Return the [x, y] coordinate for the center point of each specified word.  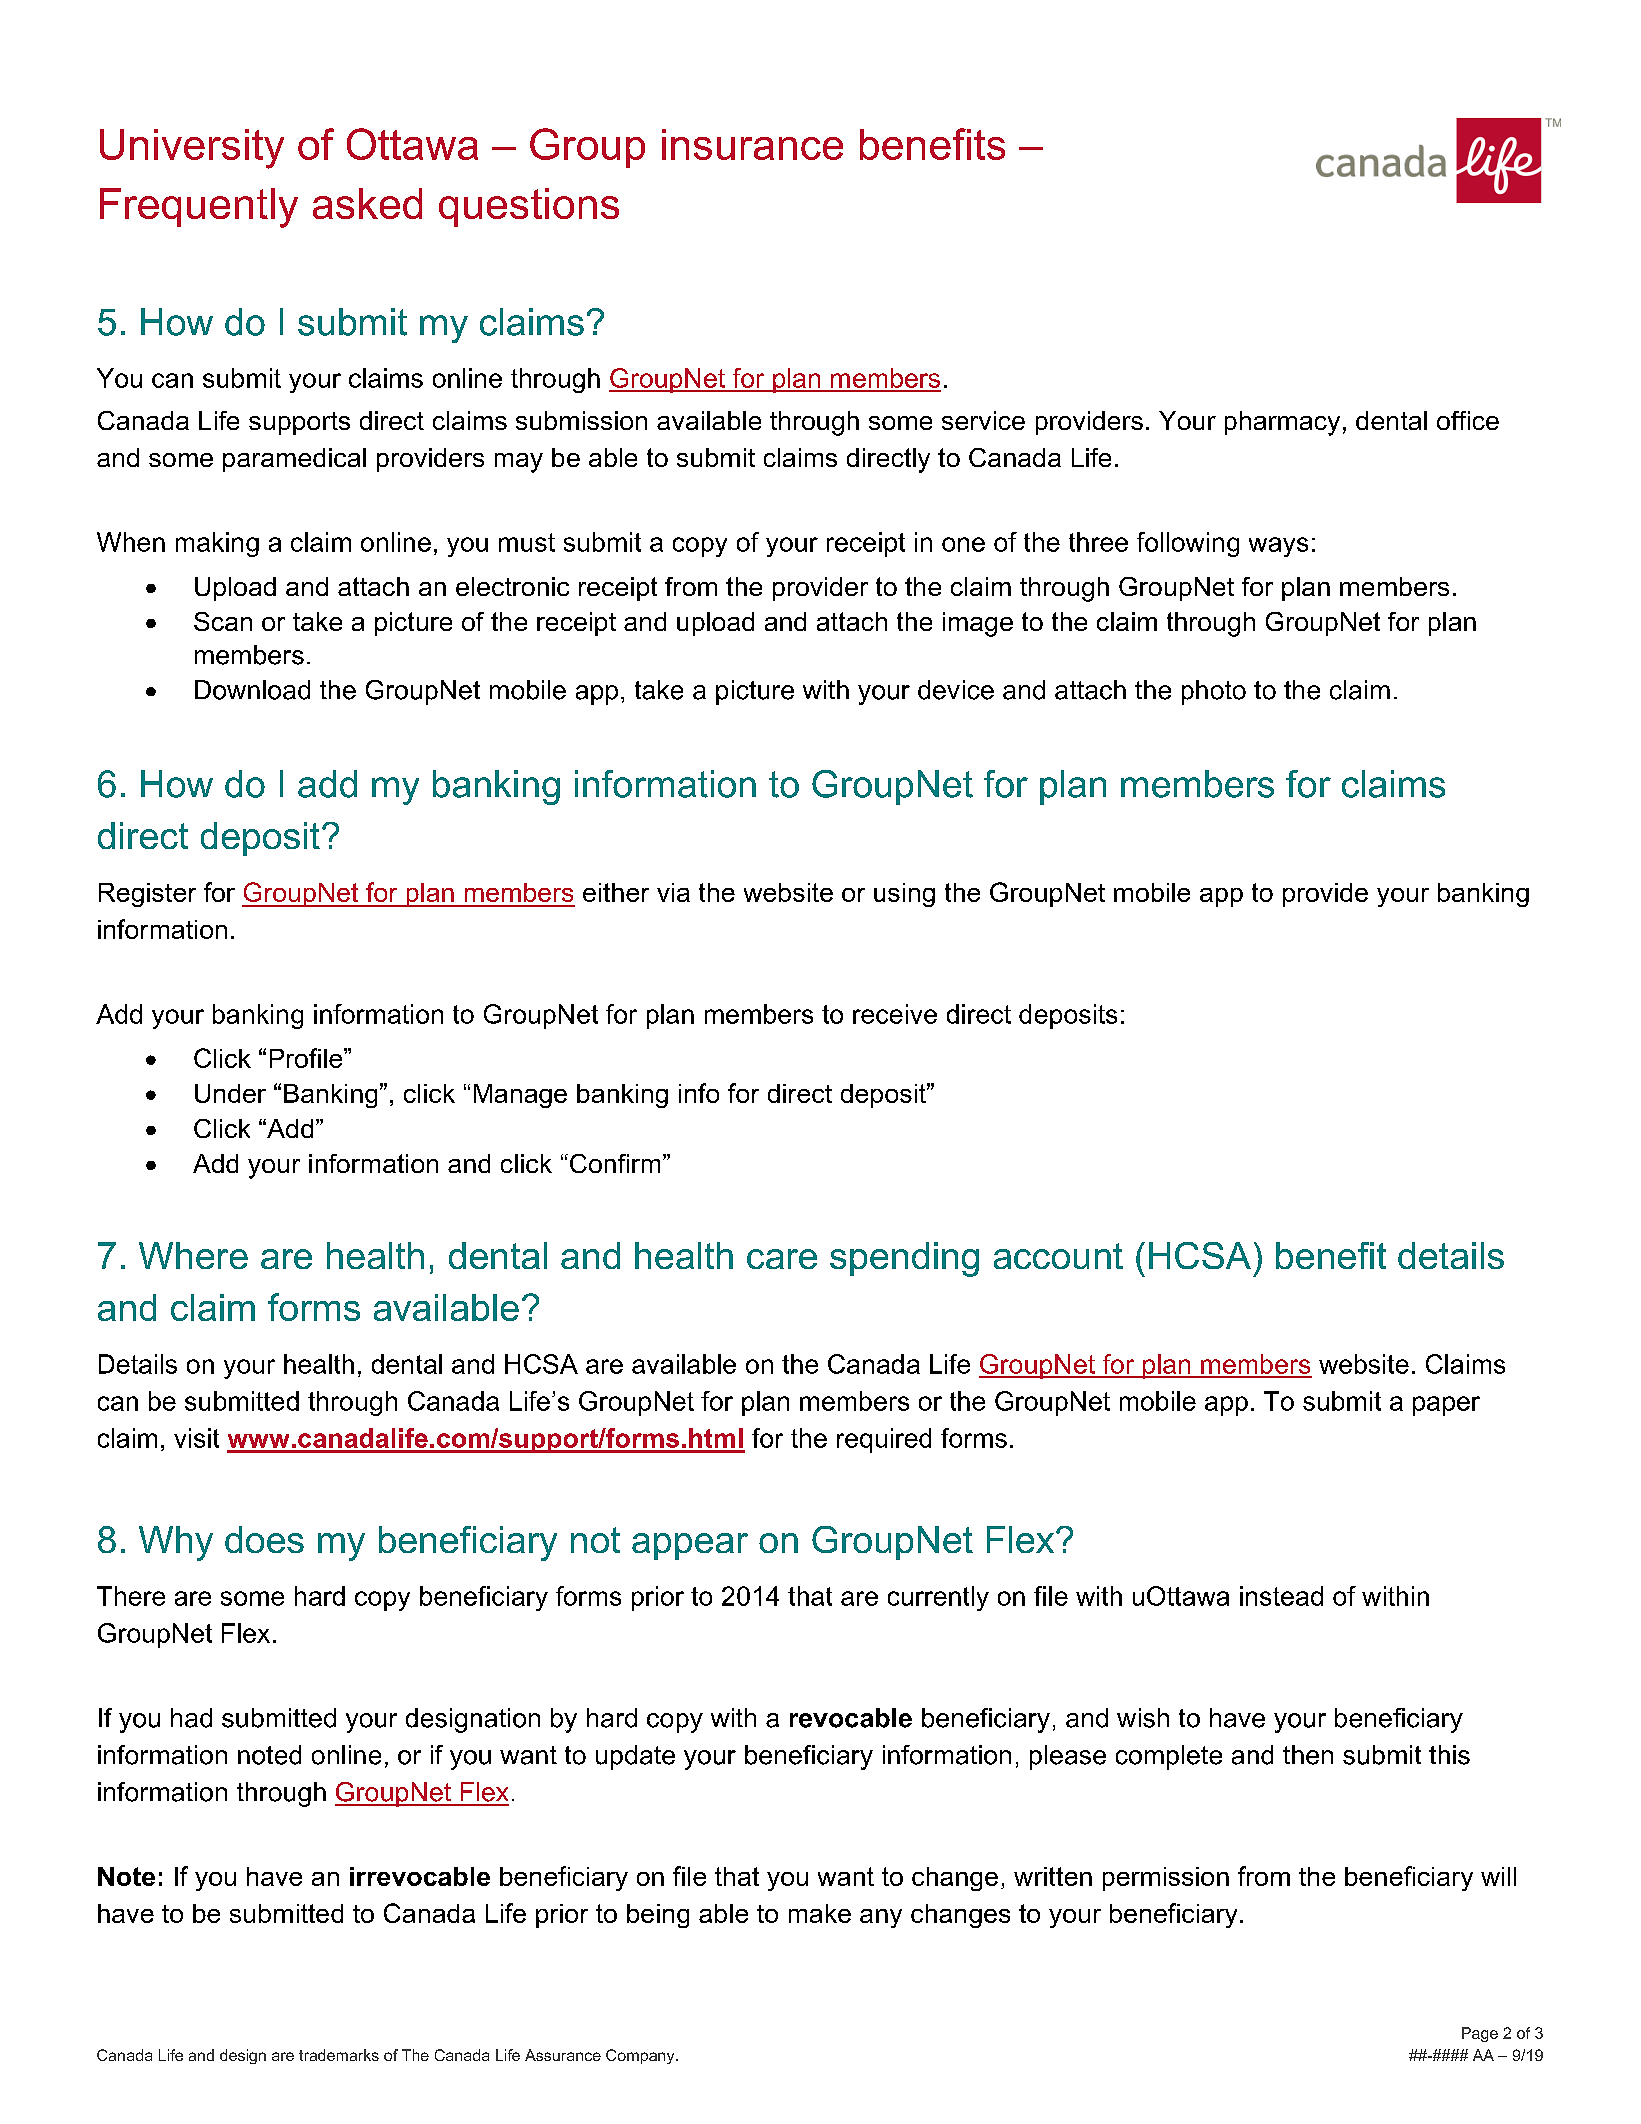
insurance [752, 144]
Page [1480, 2034]
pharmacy [1282, 423]
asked [367, 203]
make [820, 1913]
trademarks [339, 2055]
